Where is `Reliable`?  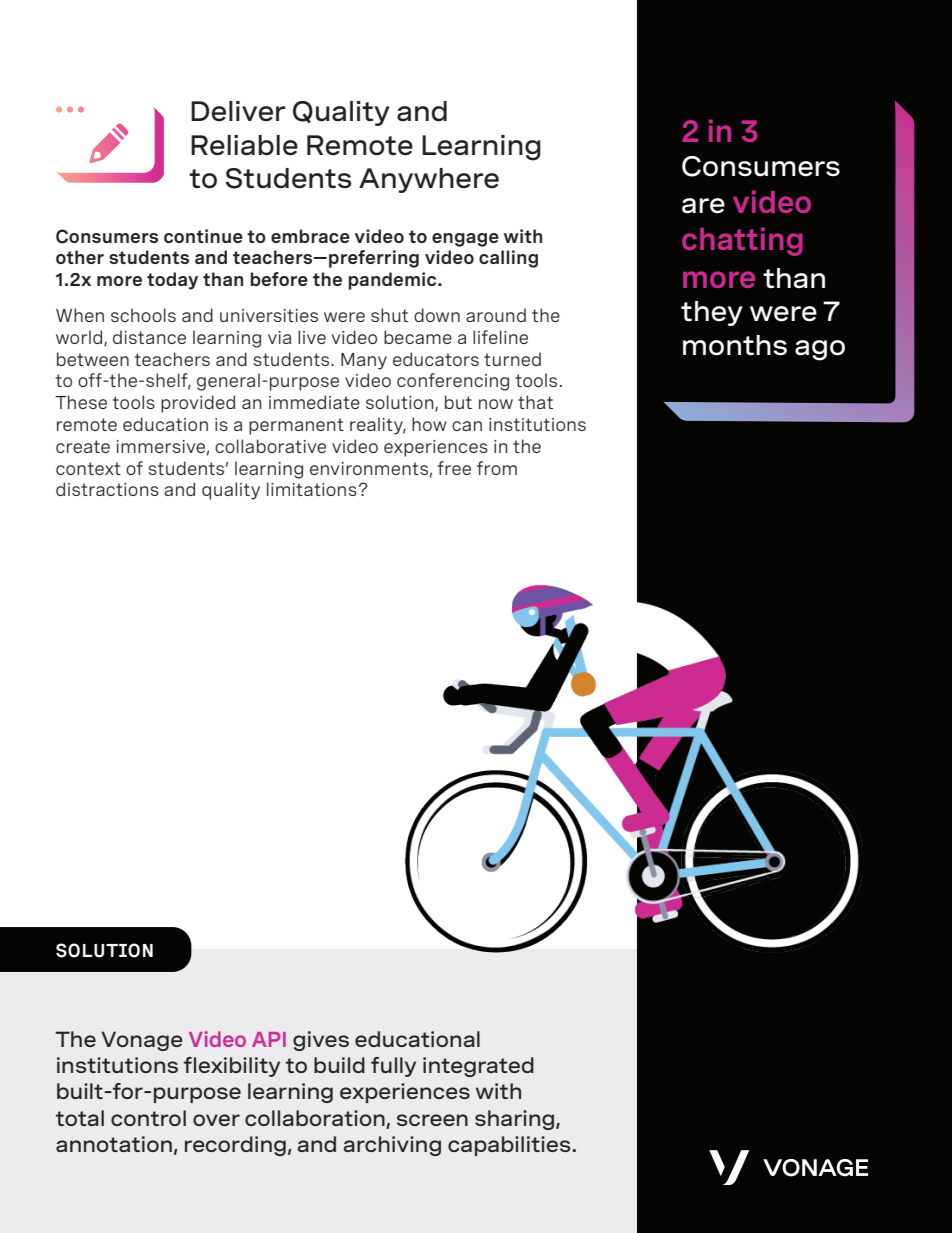 Reliable is located at coordinates (244, 145).
